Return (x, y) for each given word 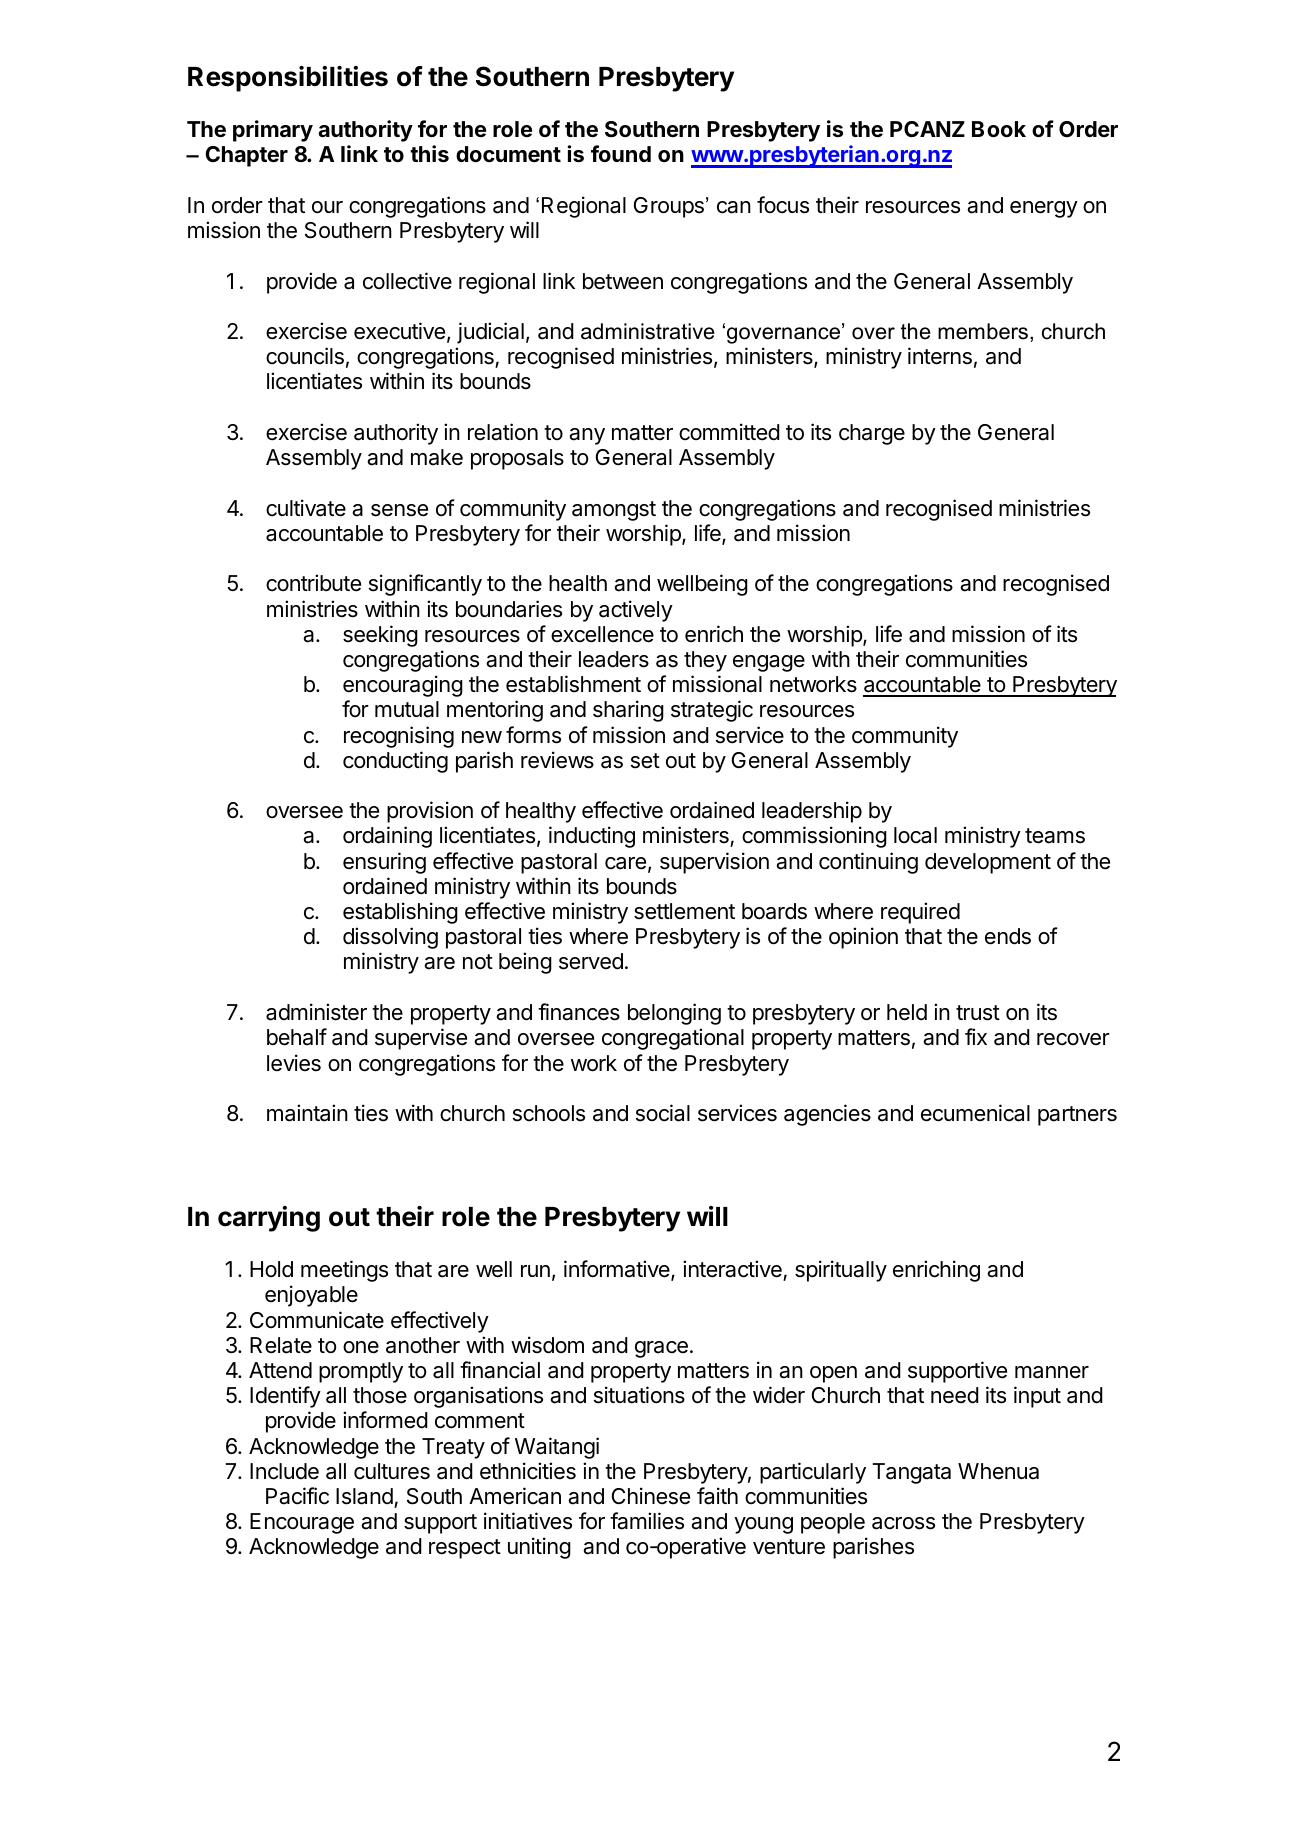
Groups (669, 207)
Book (999, 129)
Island (364, 1496)
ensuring (384, 863)
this (429, 154)
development (988, 863)
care (625, 863)
